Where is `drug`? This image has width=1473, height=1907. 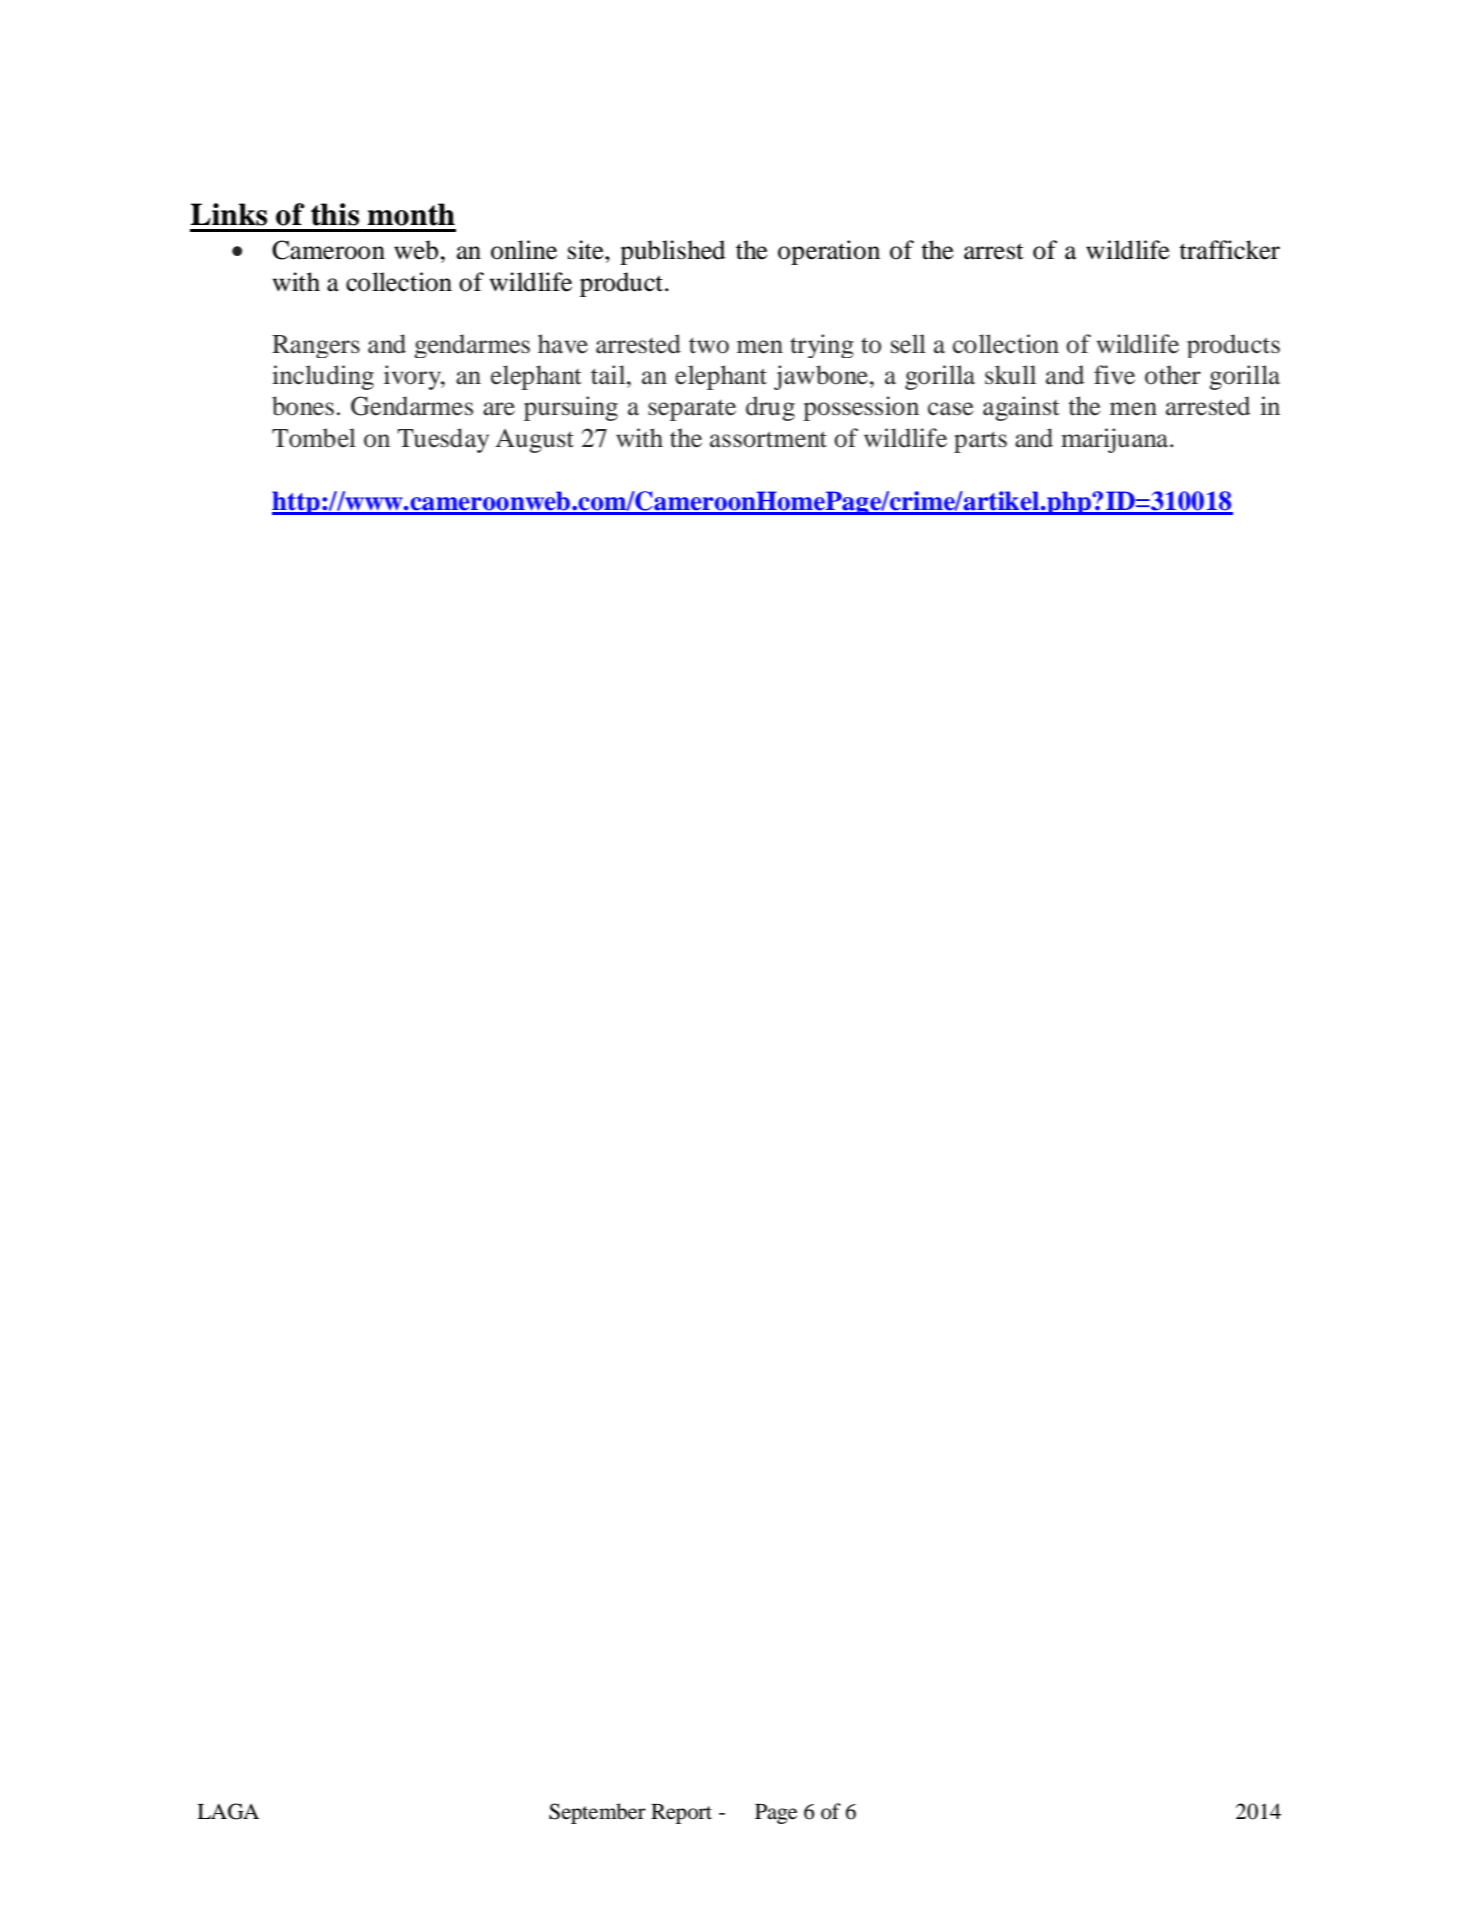 drug is located at coordinates (770, 408).
